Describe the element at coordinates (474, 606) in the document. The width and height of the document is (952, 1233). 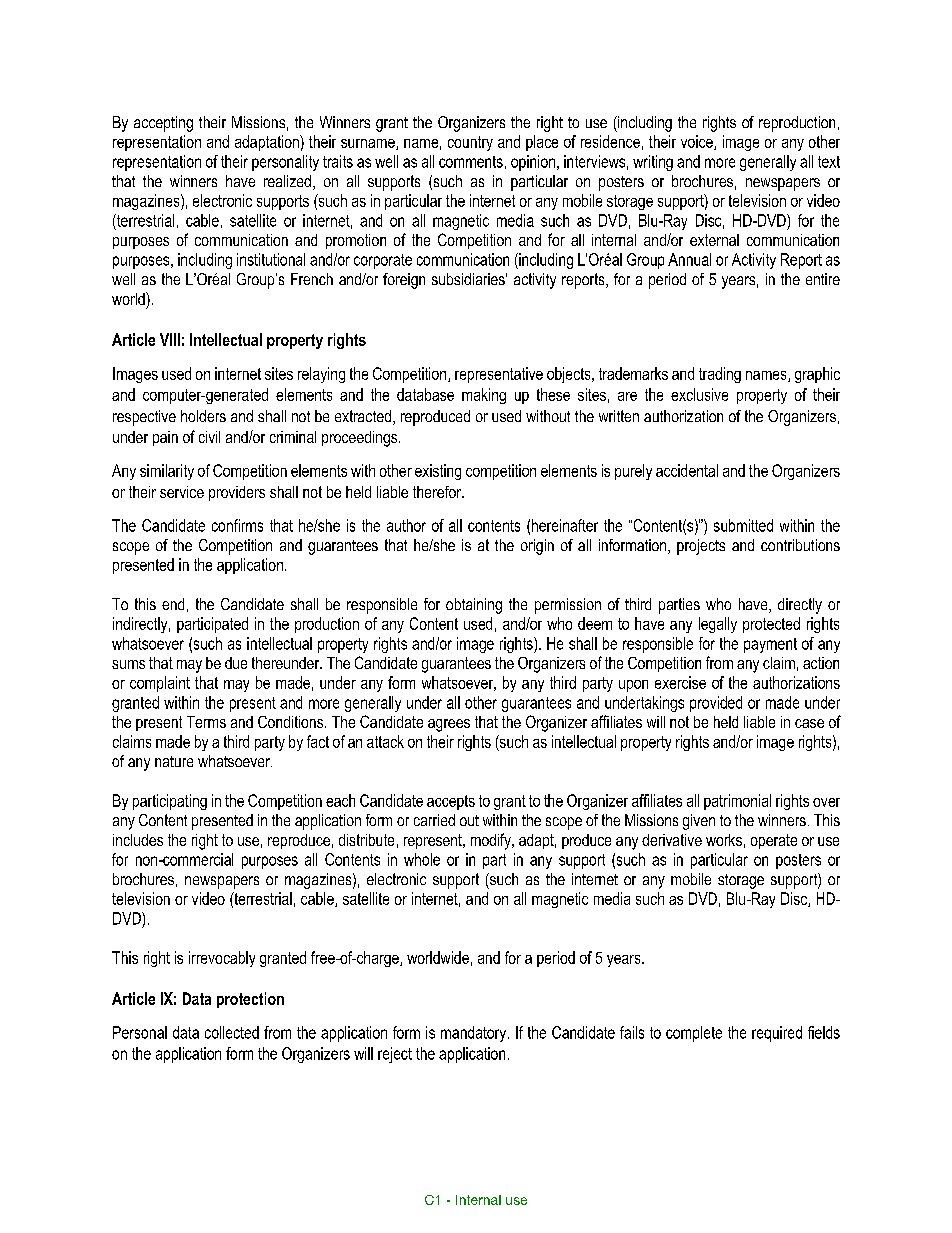
I see `obtaining` at that location.
